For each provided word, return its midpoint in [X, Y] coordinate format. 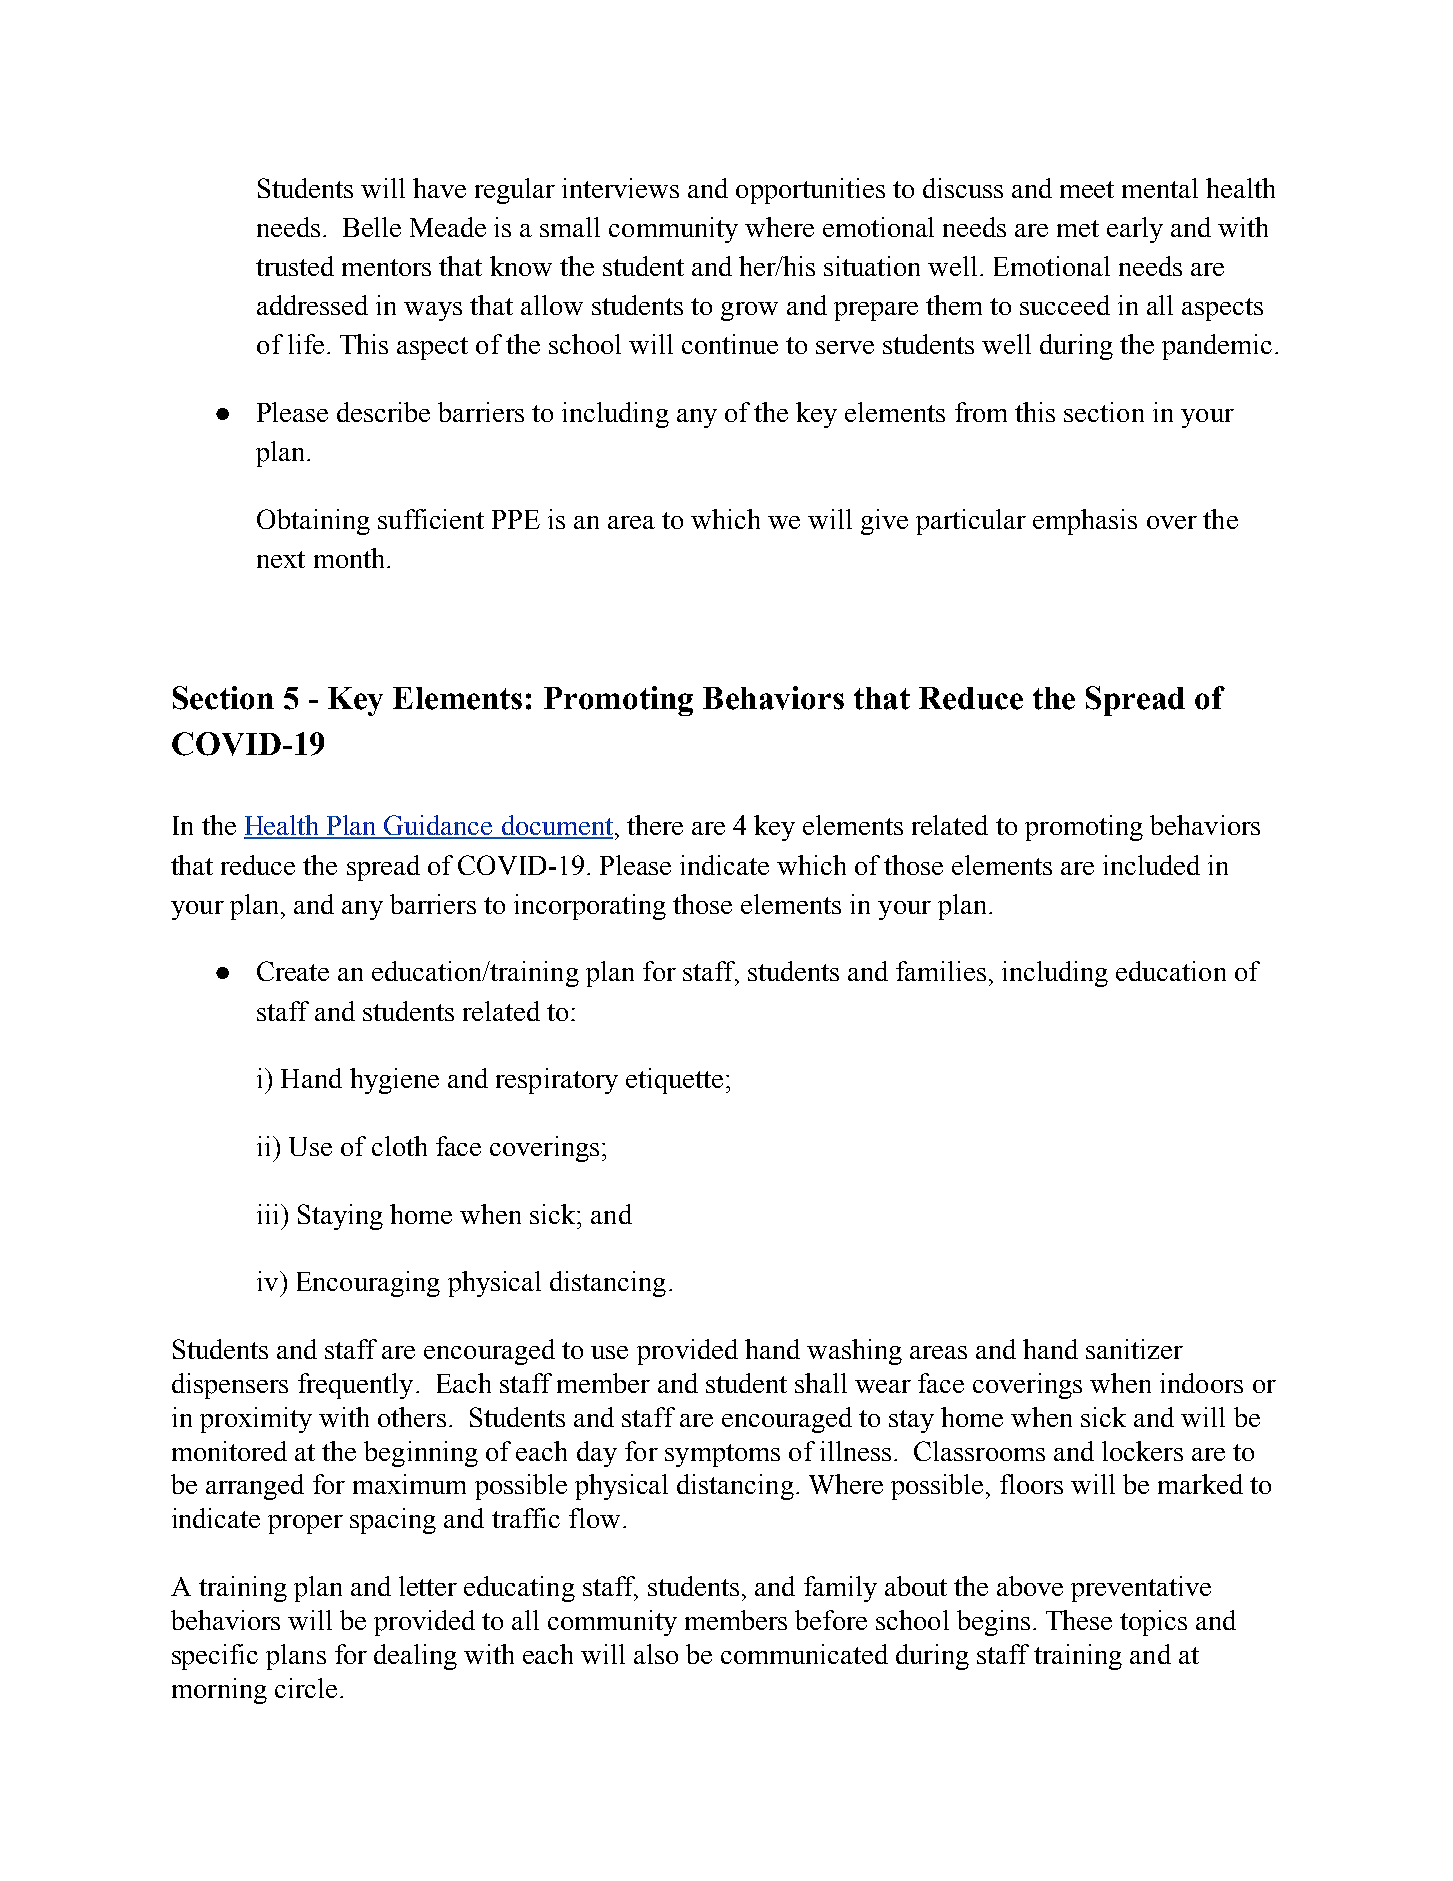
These [1079, 1620]
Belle [372, 227]
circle [306, 1688]
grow [749, 311]
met [1078, 228]
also [656, 1654]
